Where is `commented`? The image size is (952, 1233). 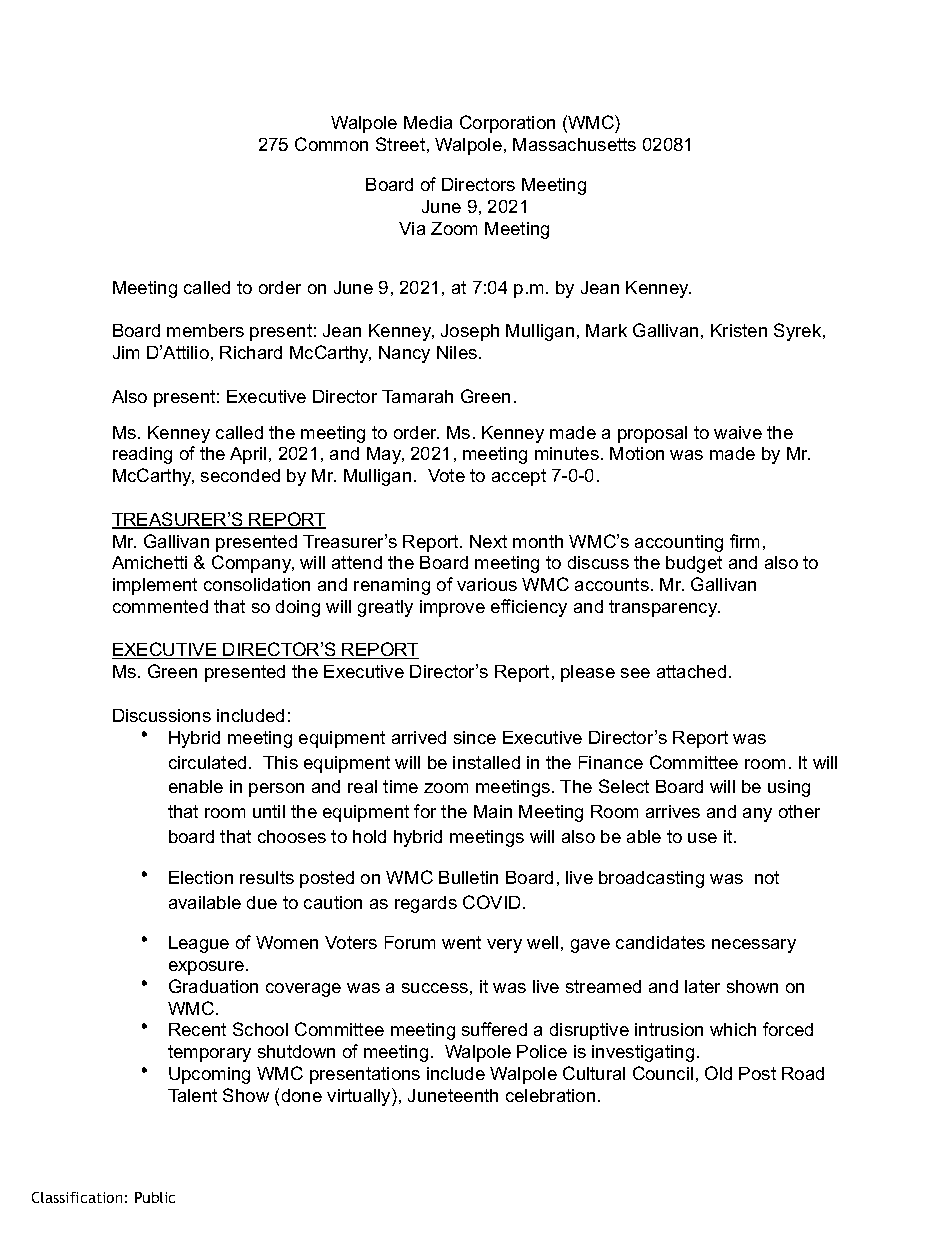
commented is located at coordinates (160, 606).
